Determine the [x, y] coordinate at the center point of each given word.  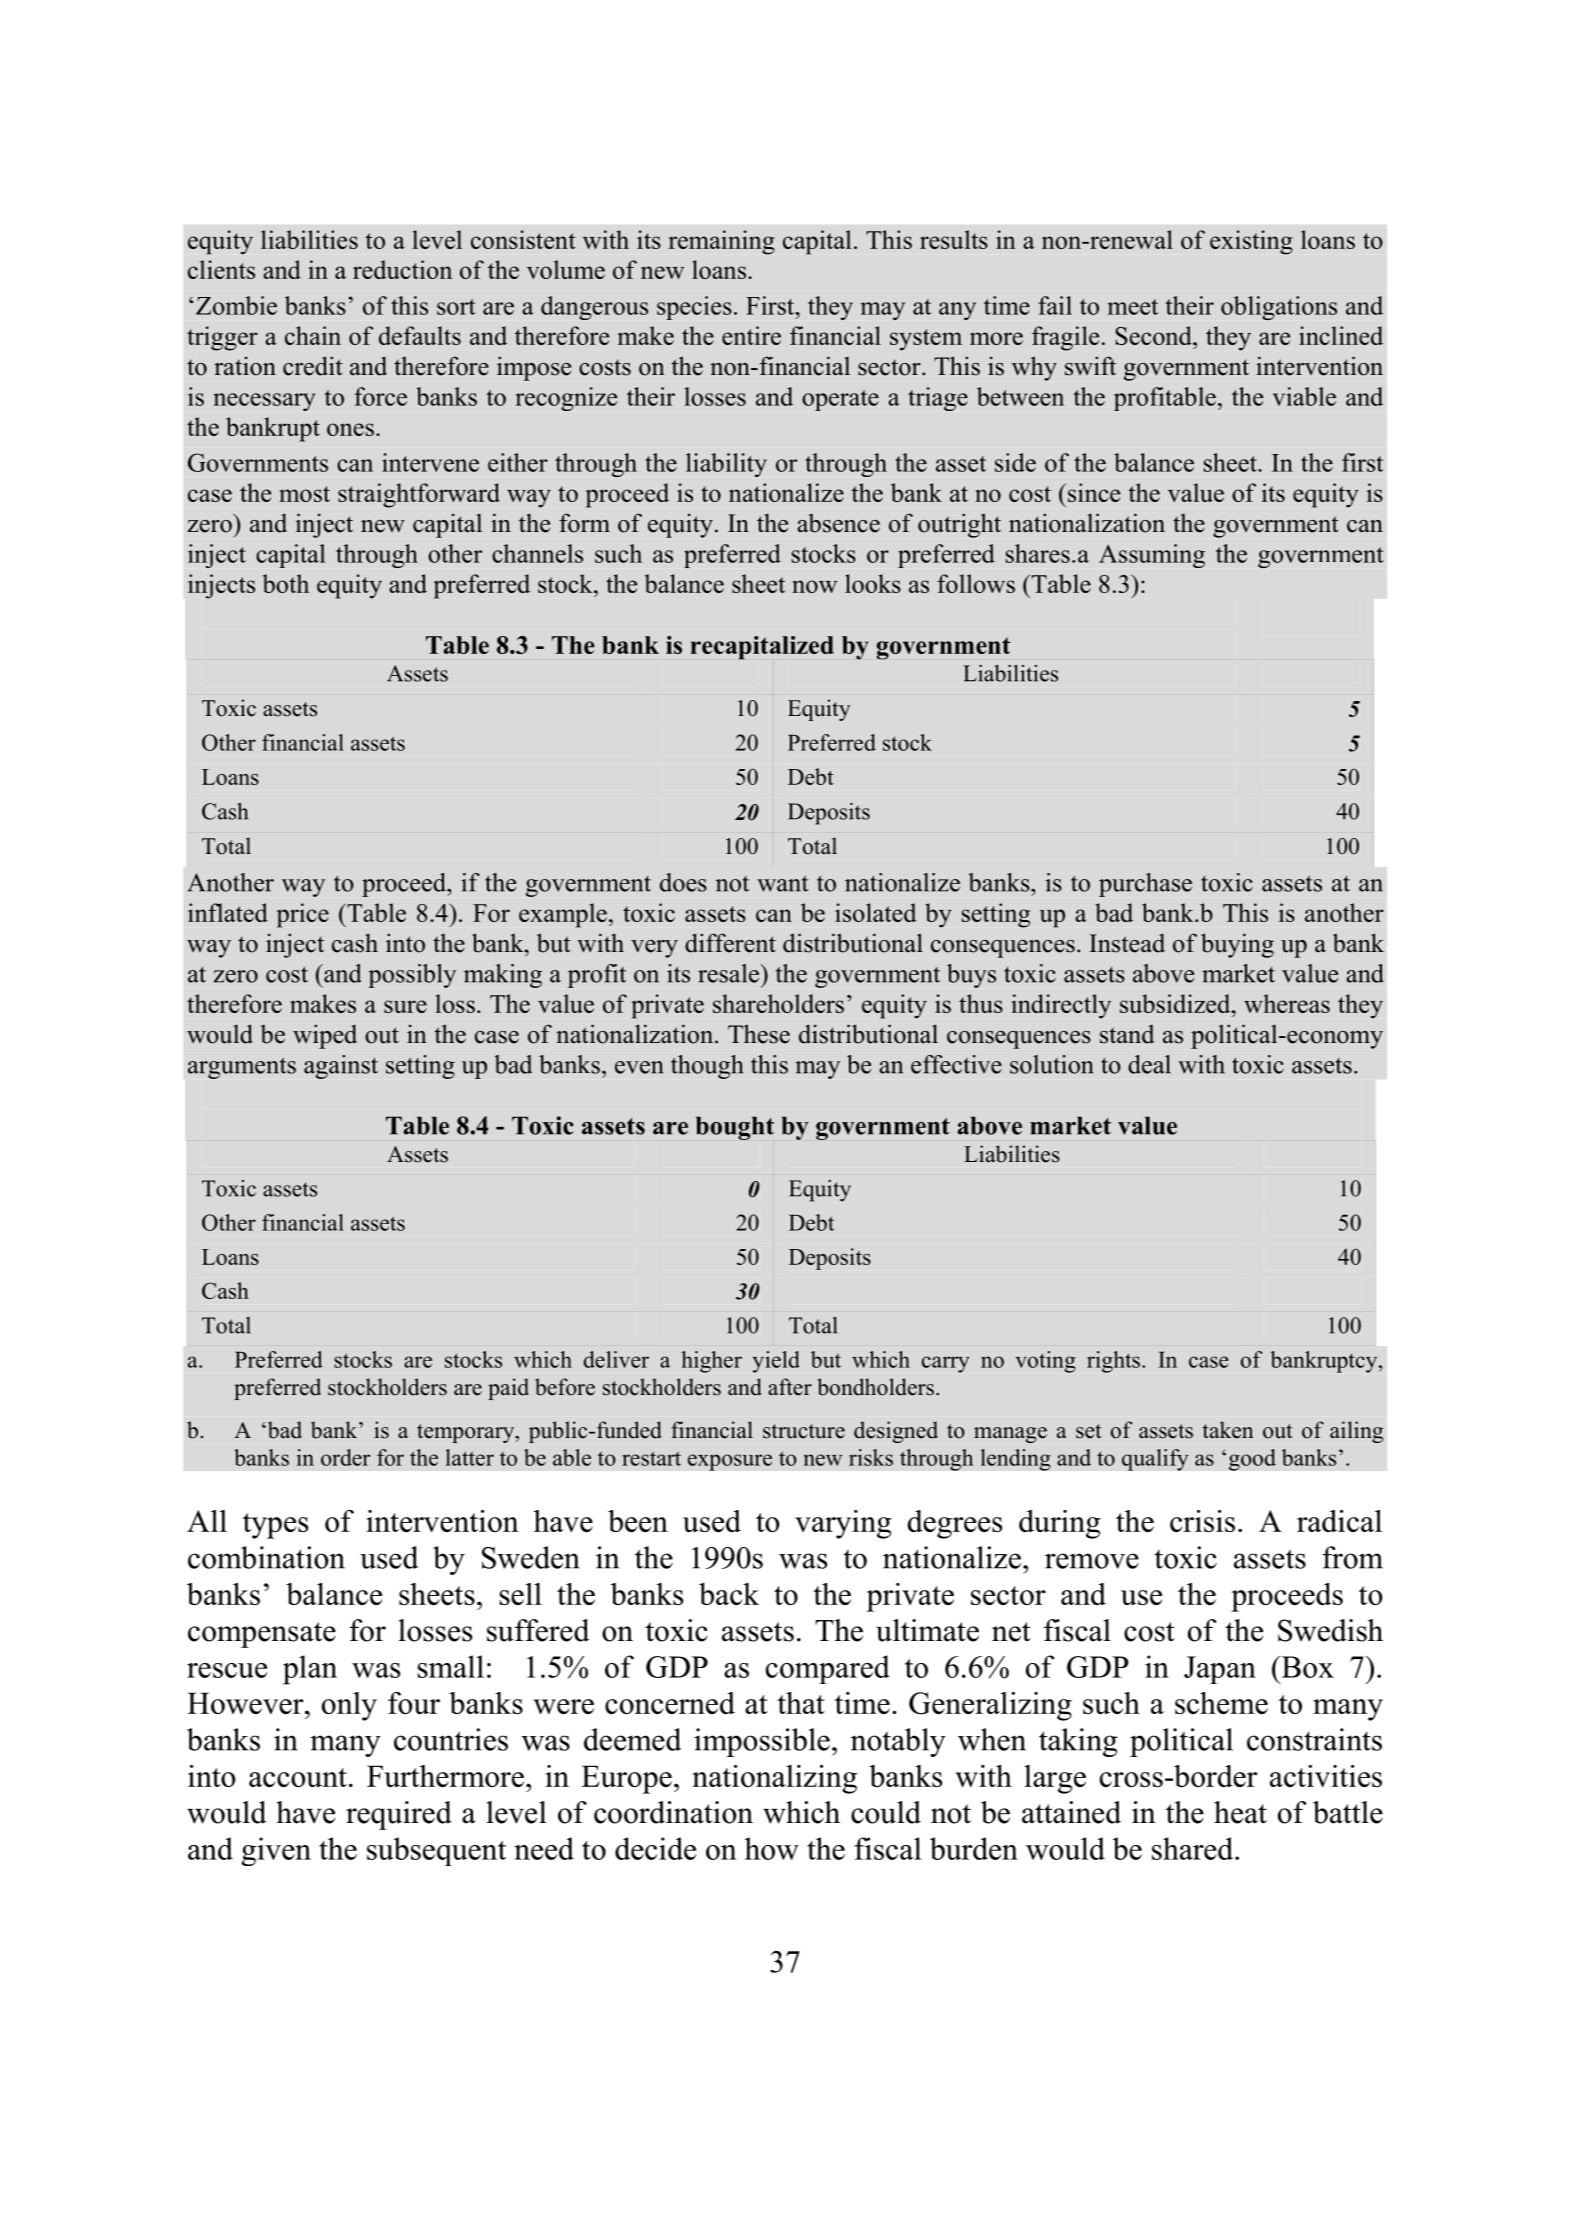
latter [469, 1457]
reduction [402, 269]
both [286, 583]
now [814, 586]
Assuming [1152, 556]
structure [804, 1431]
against [341, 1067]
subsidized [1176, 1003]
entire [751, 335]
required [399, 1815]
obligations [1279, 308]
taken [1228, 1430]
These [759, 1034]
